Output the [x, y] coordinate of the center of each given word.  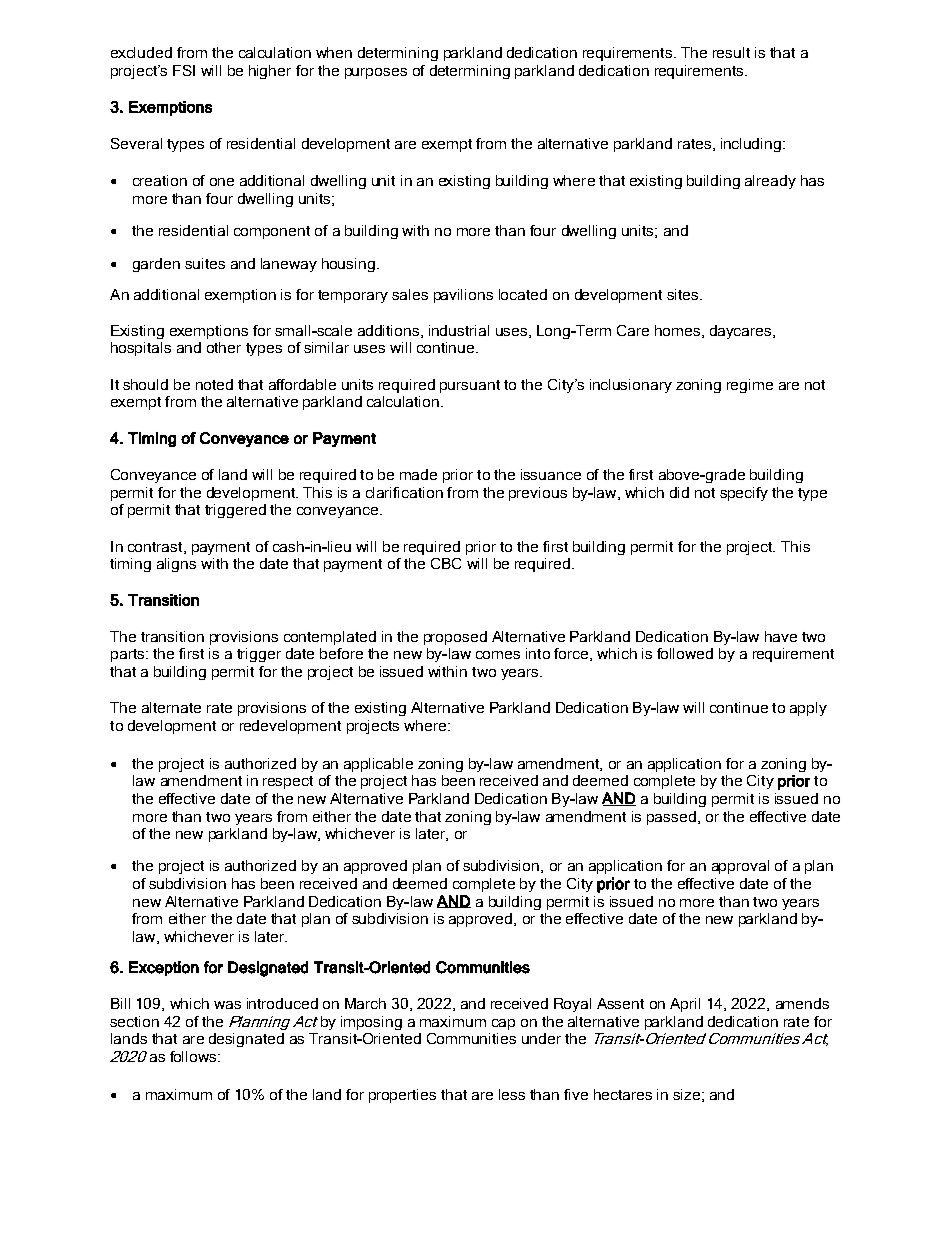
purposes [376, 73]
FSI [184, 70]
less [512, 1094]
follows [194, 1056]
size [686, 1094]
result [731, 52]
